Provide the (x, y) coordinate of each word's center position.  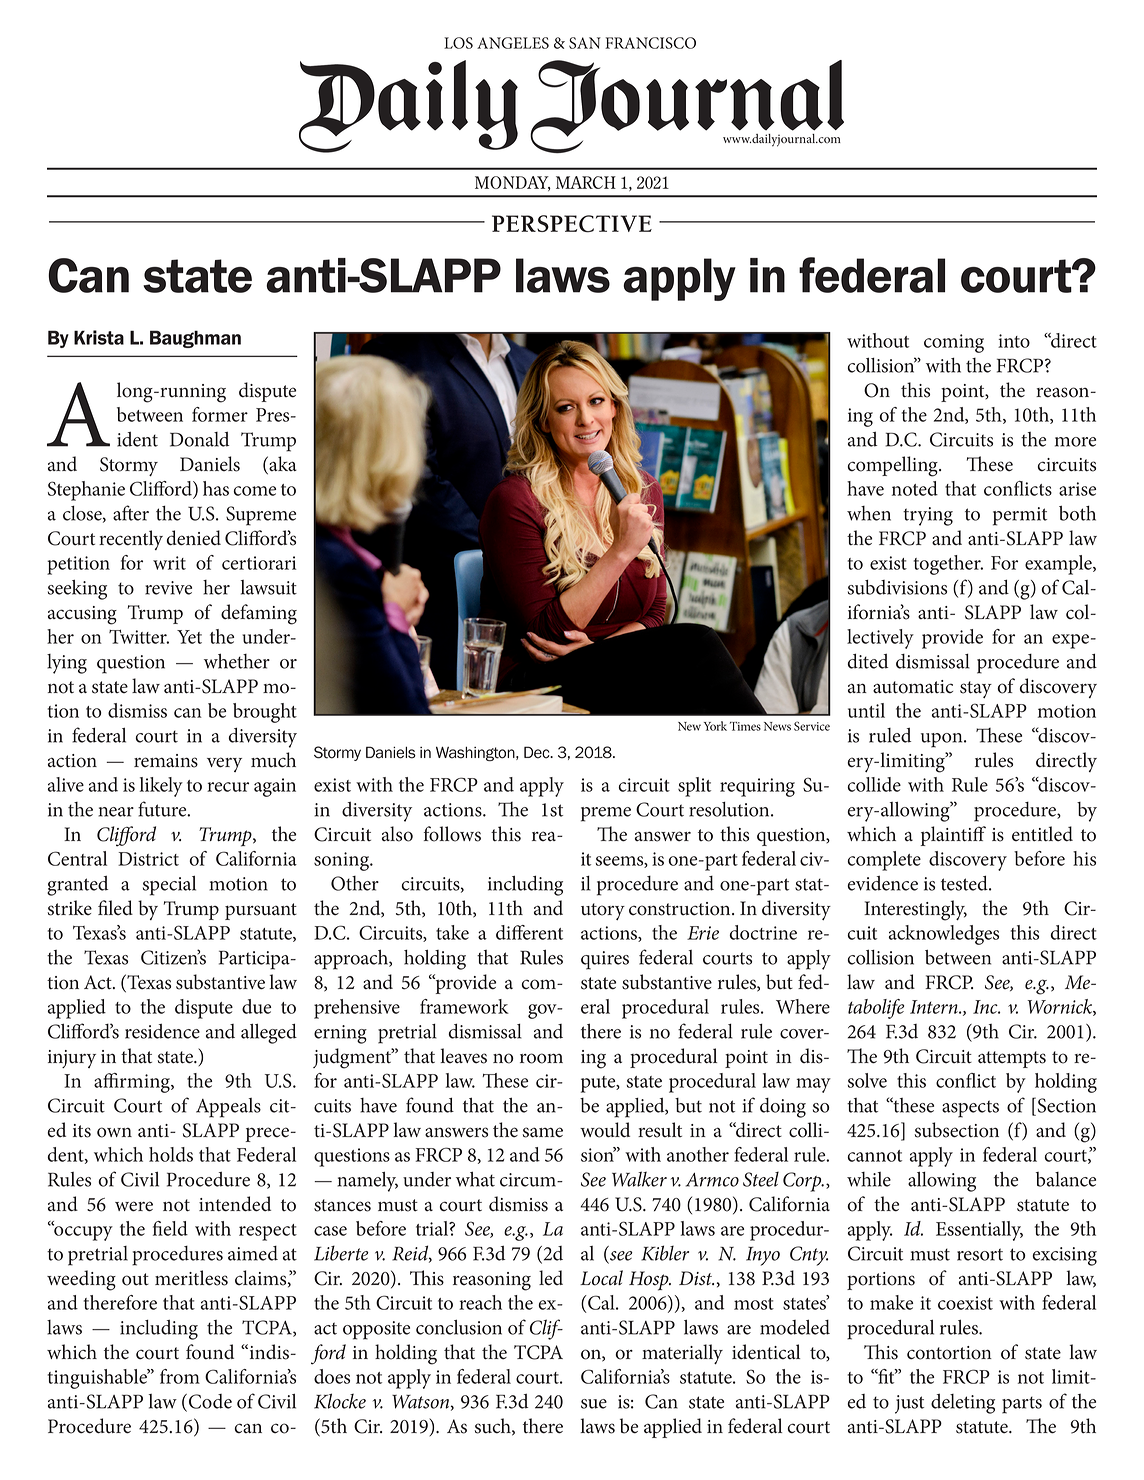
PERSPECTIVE (572, 224)
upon (943, 740)
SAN (585, 43)
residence (162, 1031)
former (220, 414)
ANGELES (513, 43)
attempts (1012, 1059)
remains (166, 761)
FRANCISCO (650, 43)
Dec (538, 752)
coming (954, 343)
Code (209, 1402)
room (541, 1058)
